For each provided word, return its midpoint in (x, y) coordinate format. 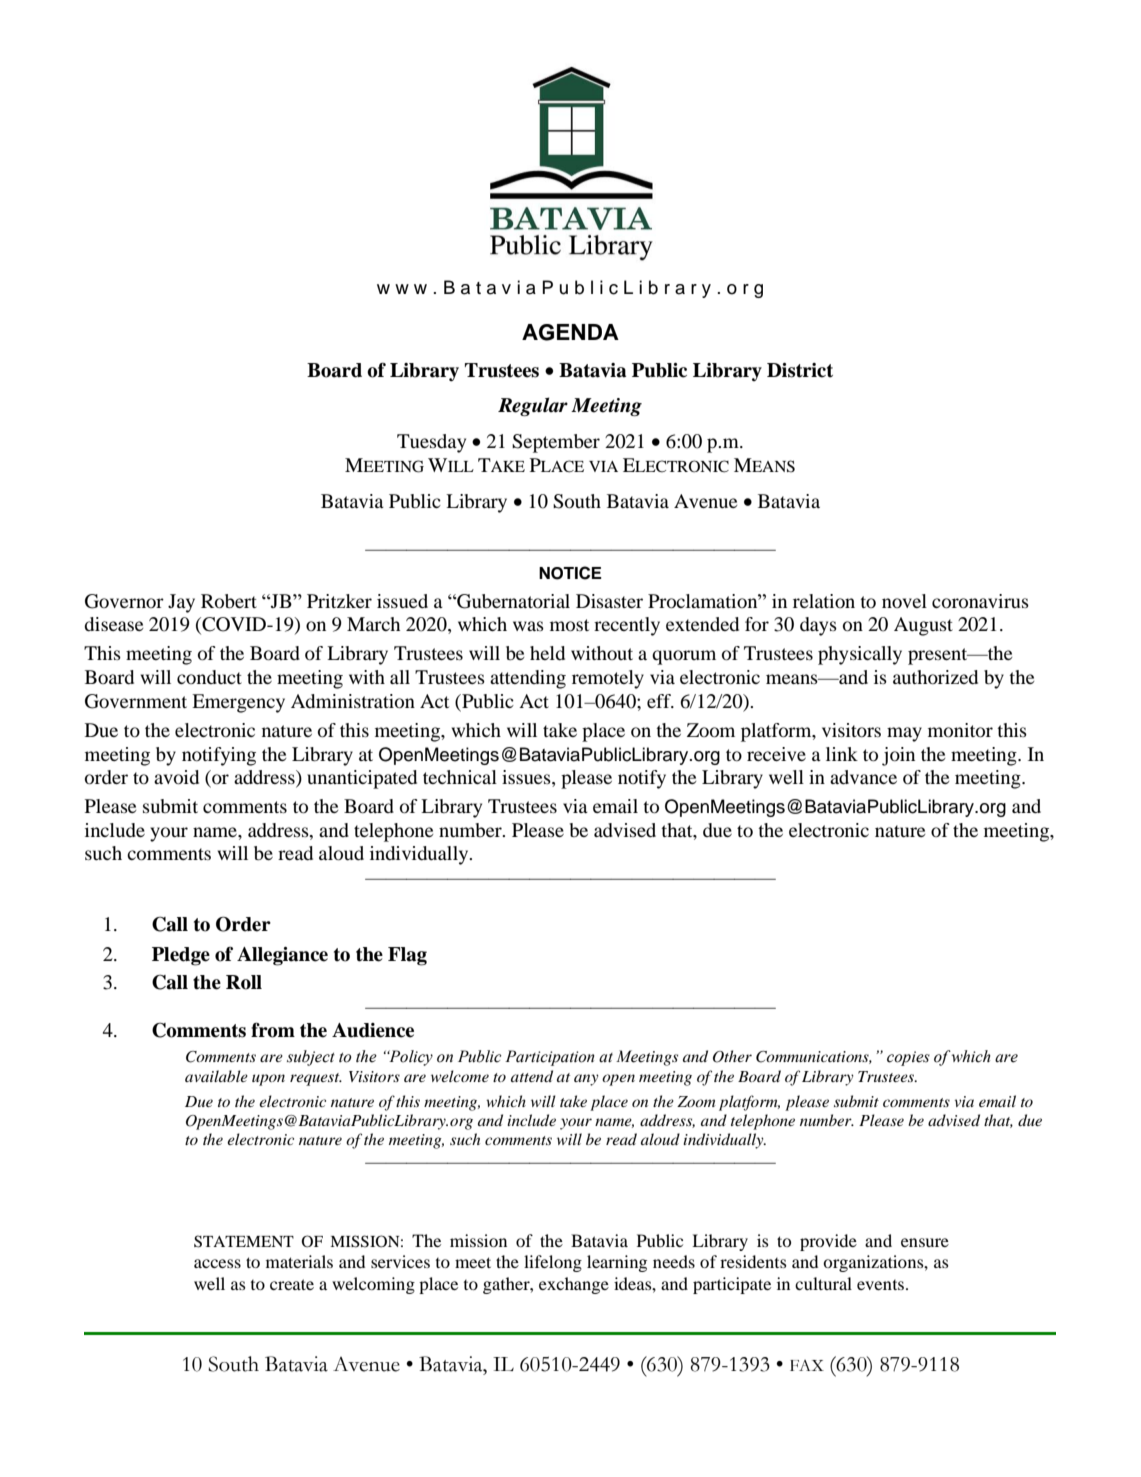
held (547, 653)
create (292, 1284)
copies (908, 1058)
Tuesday (431, 443)
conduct (209, 677)
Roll (244, 982)
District (800, 370)
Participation (550, 1058)
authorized (935, 677)
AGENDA (570, 332)
